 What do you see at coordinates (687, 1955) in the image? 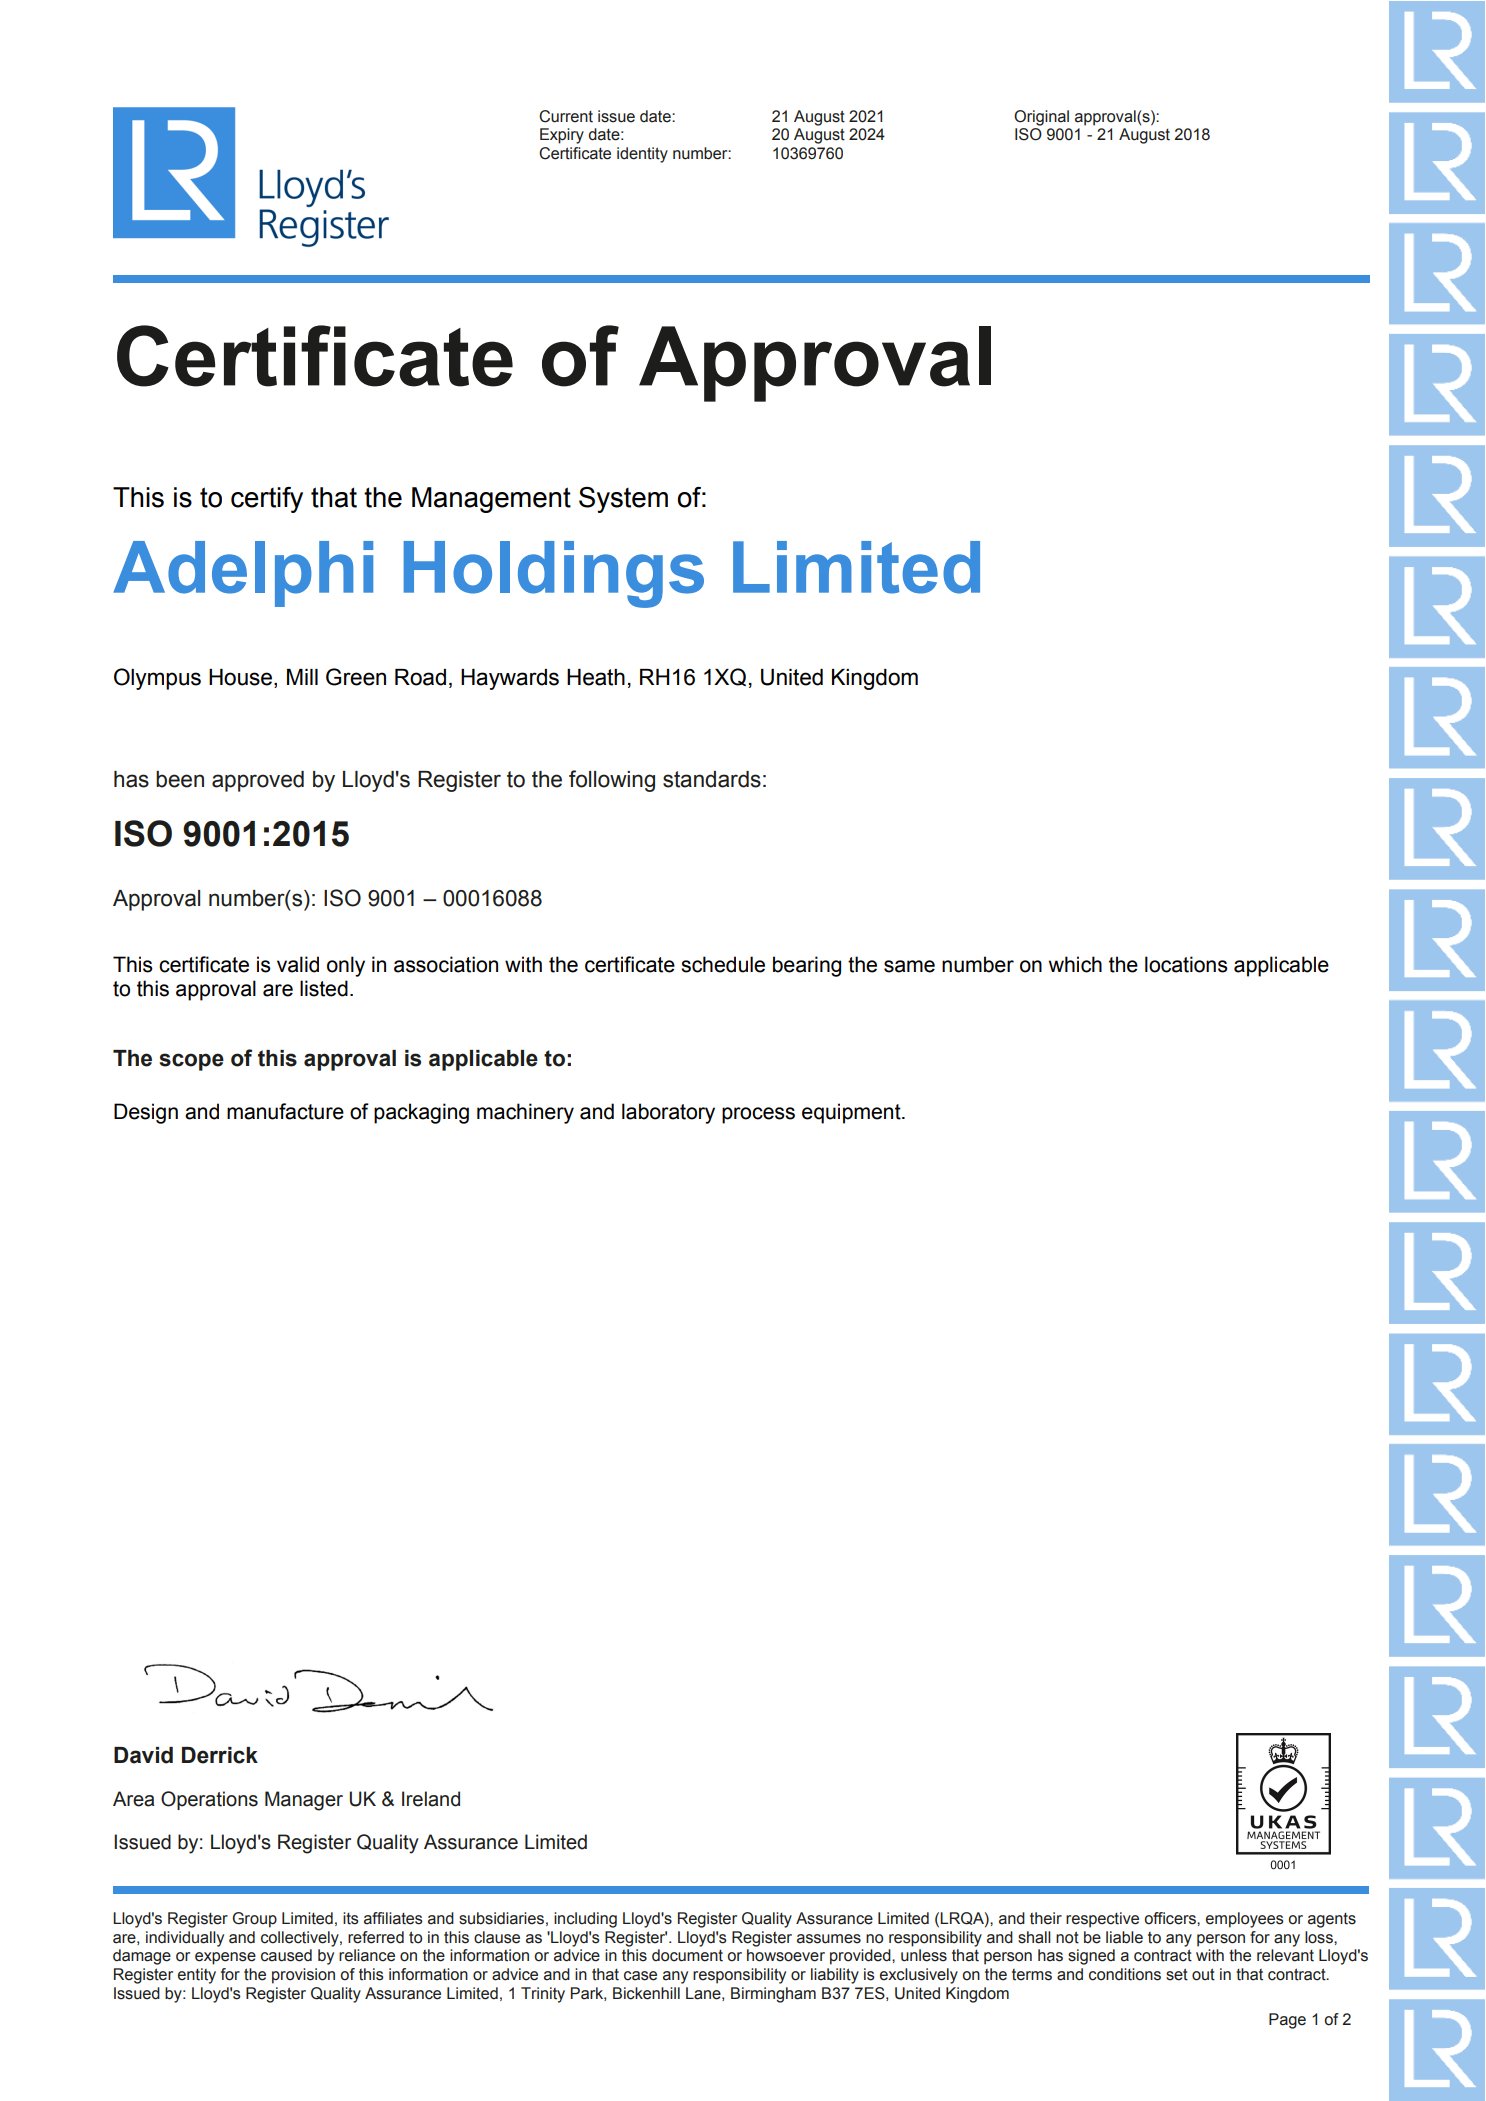
I see `document` at bounding box center [687, 1955].
